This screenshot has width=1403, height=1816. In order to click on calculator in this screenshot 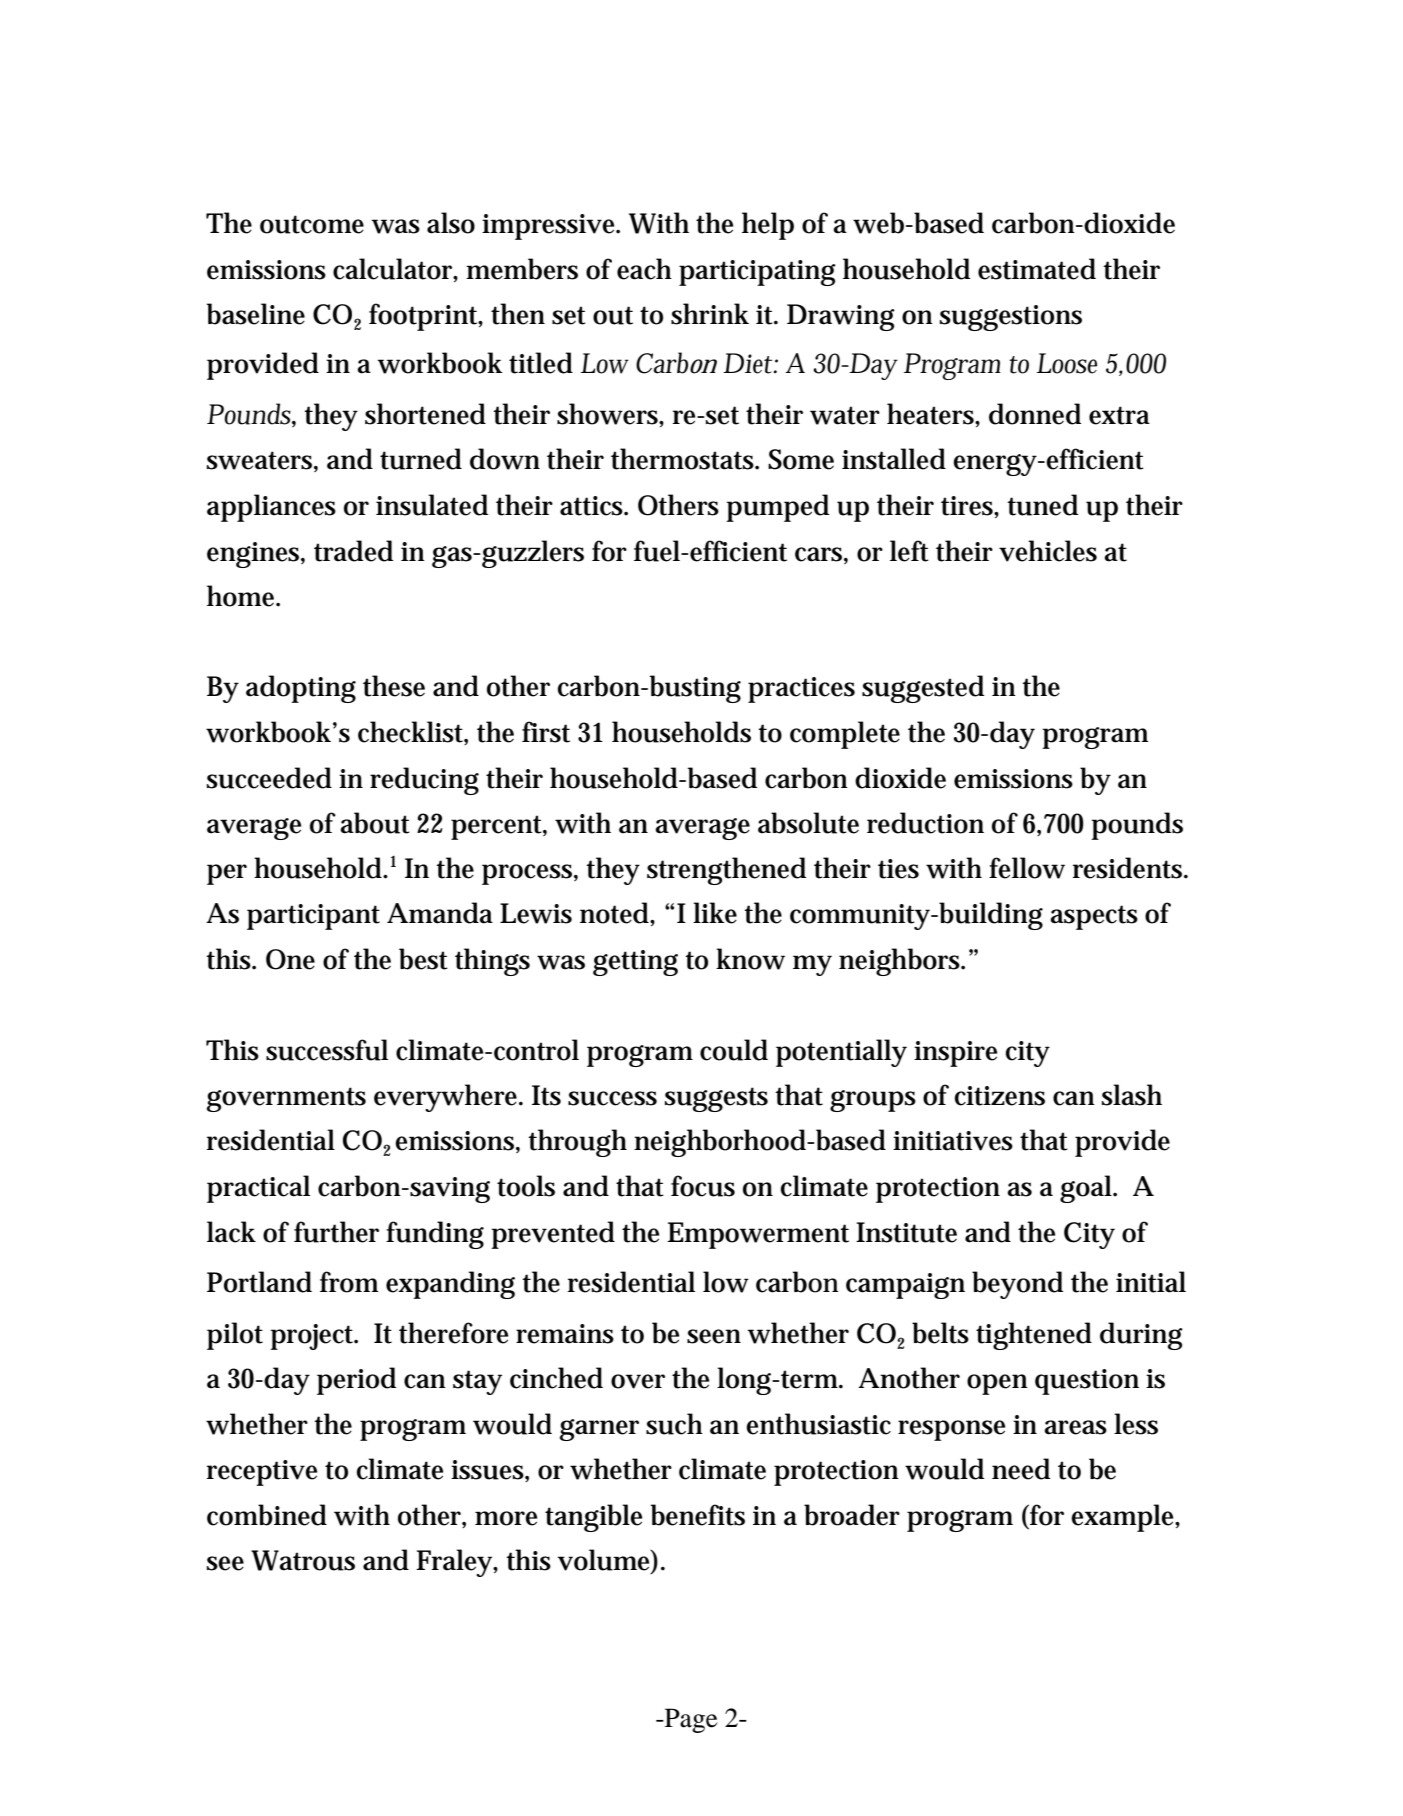, I will do `click(394, 269)`.
